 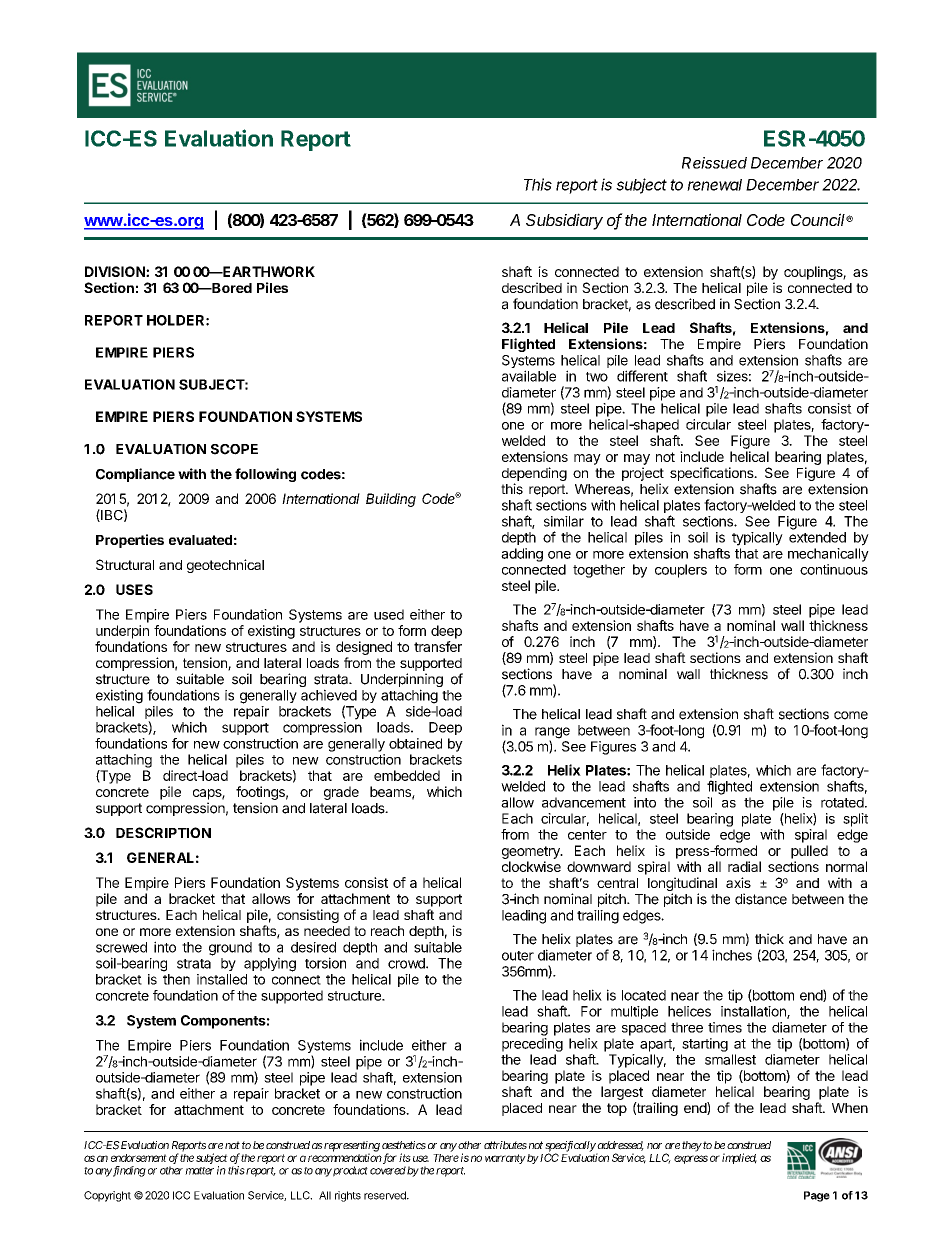 I want to click on specifications, so click(x=713, y=474).
